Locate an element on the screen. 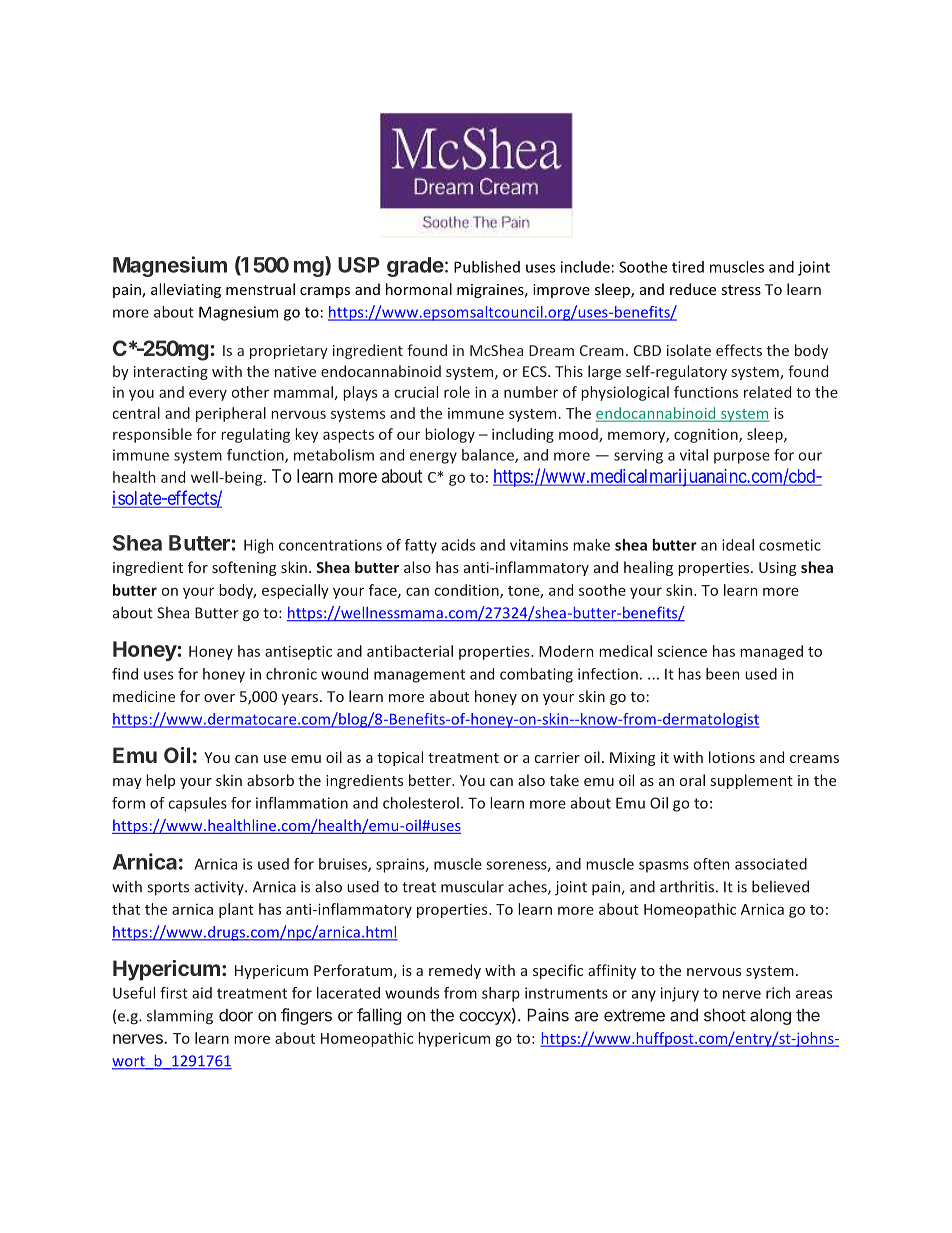 The height and width of the screenshot is (1233, 952). find is located at coordinates (125, 674).
